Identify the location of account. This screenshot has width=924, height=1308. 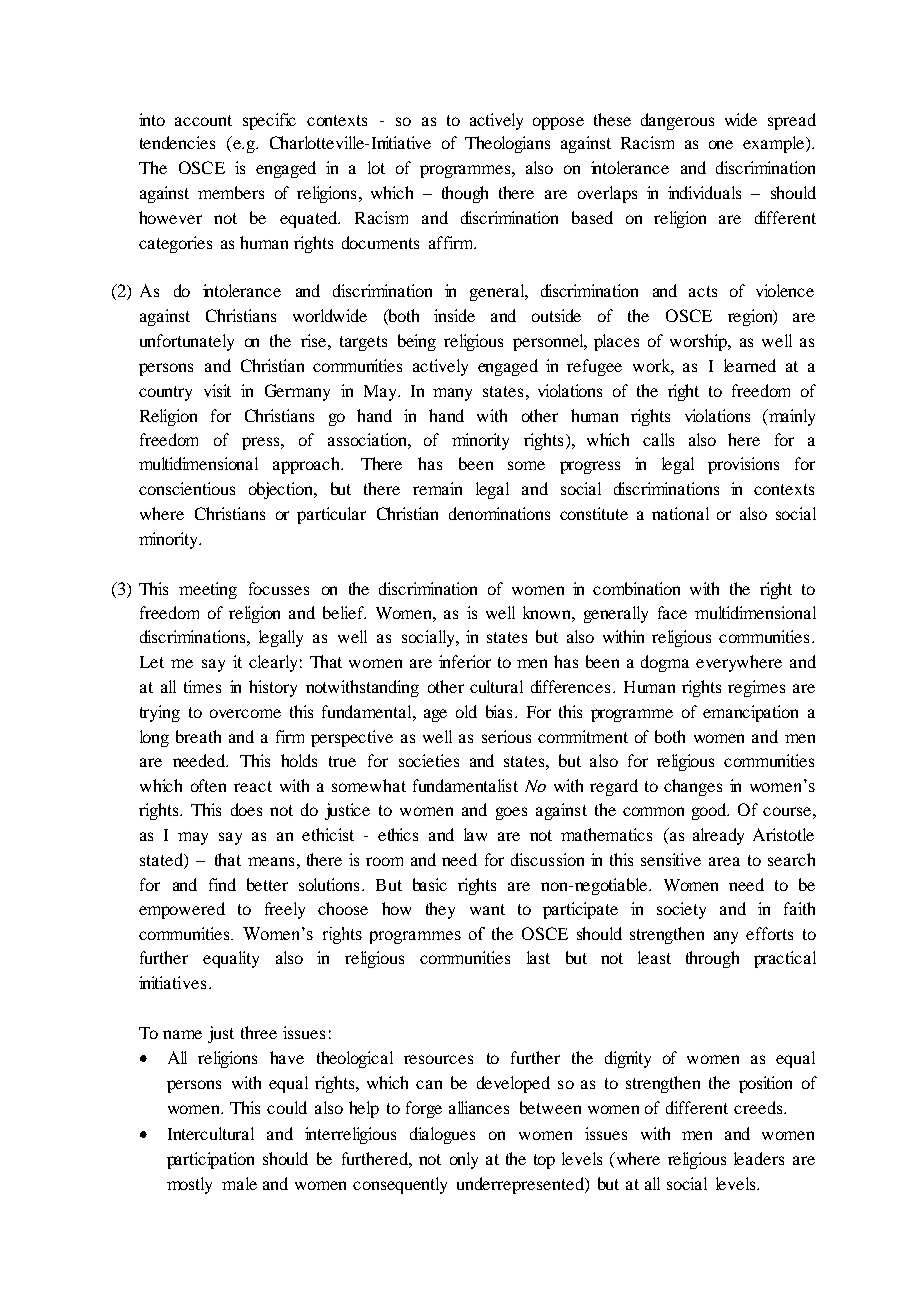
(203, 120).
